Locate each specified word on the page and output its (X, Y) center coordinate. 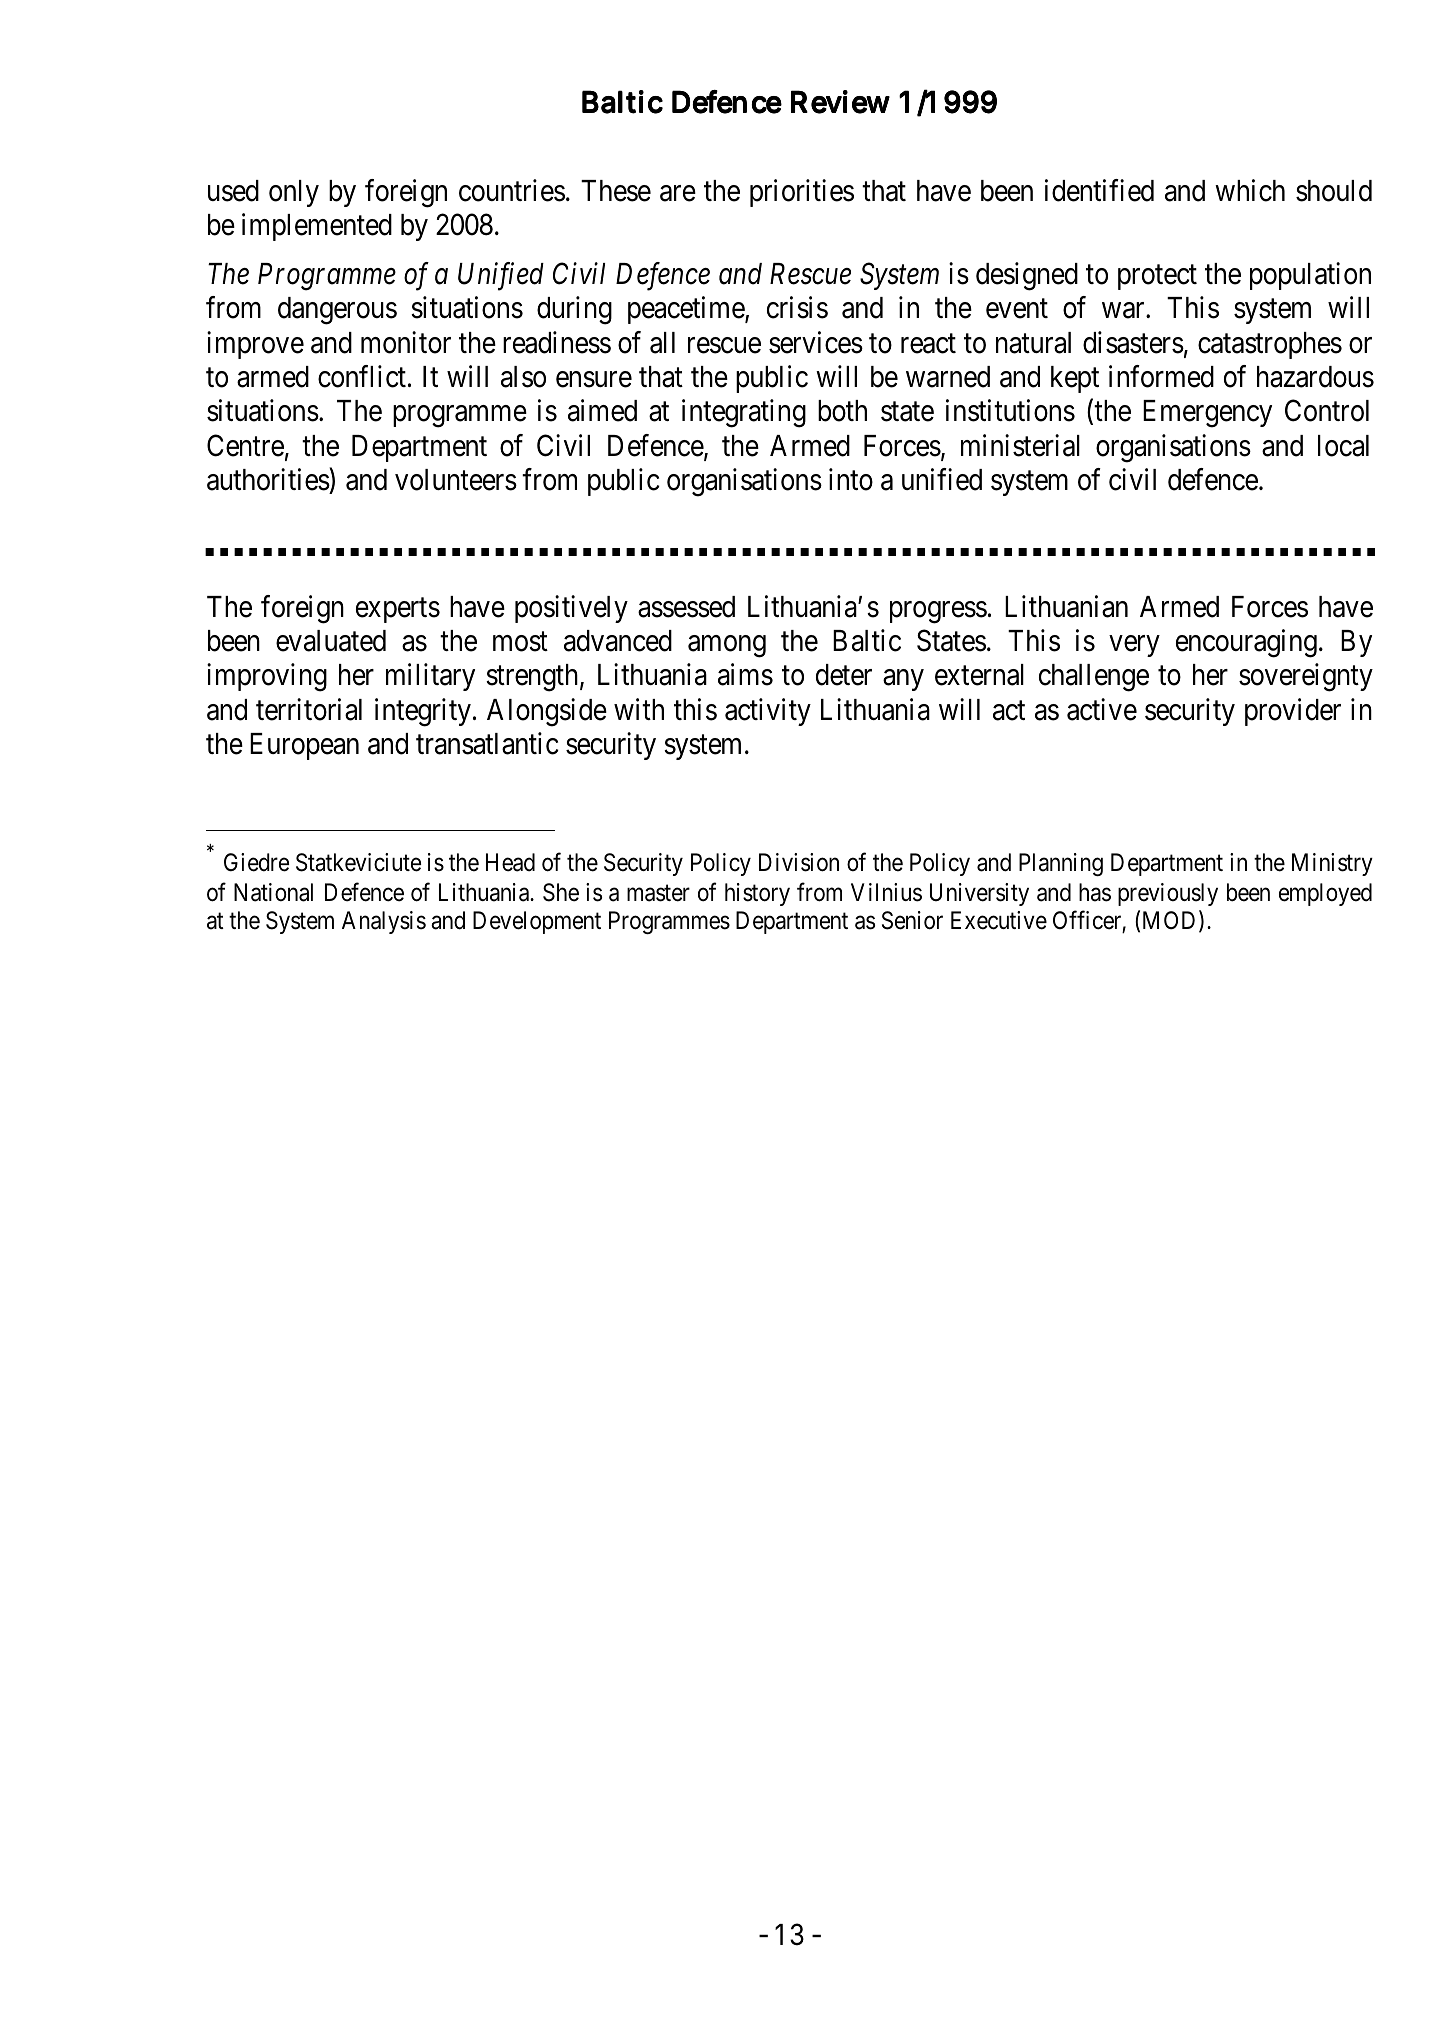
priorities (802, 193)
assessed (686, 607)
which (1250, 190)
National (273, 892)
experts (398, 610)
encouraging (1246, 643)
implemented (317, 227)
